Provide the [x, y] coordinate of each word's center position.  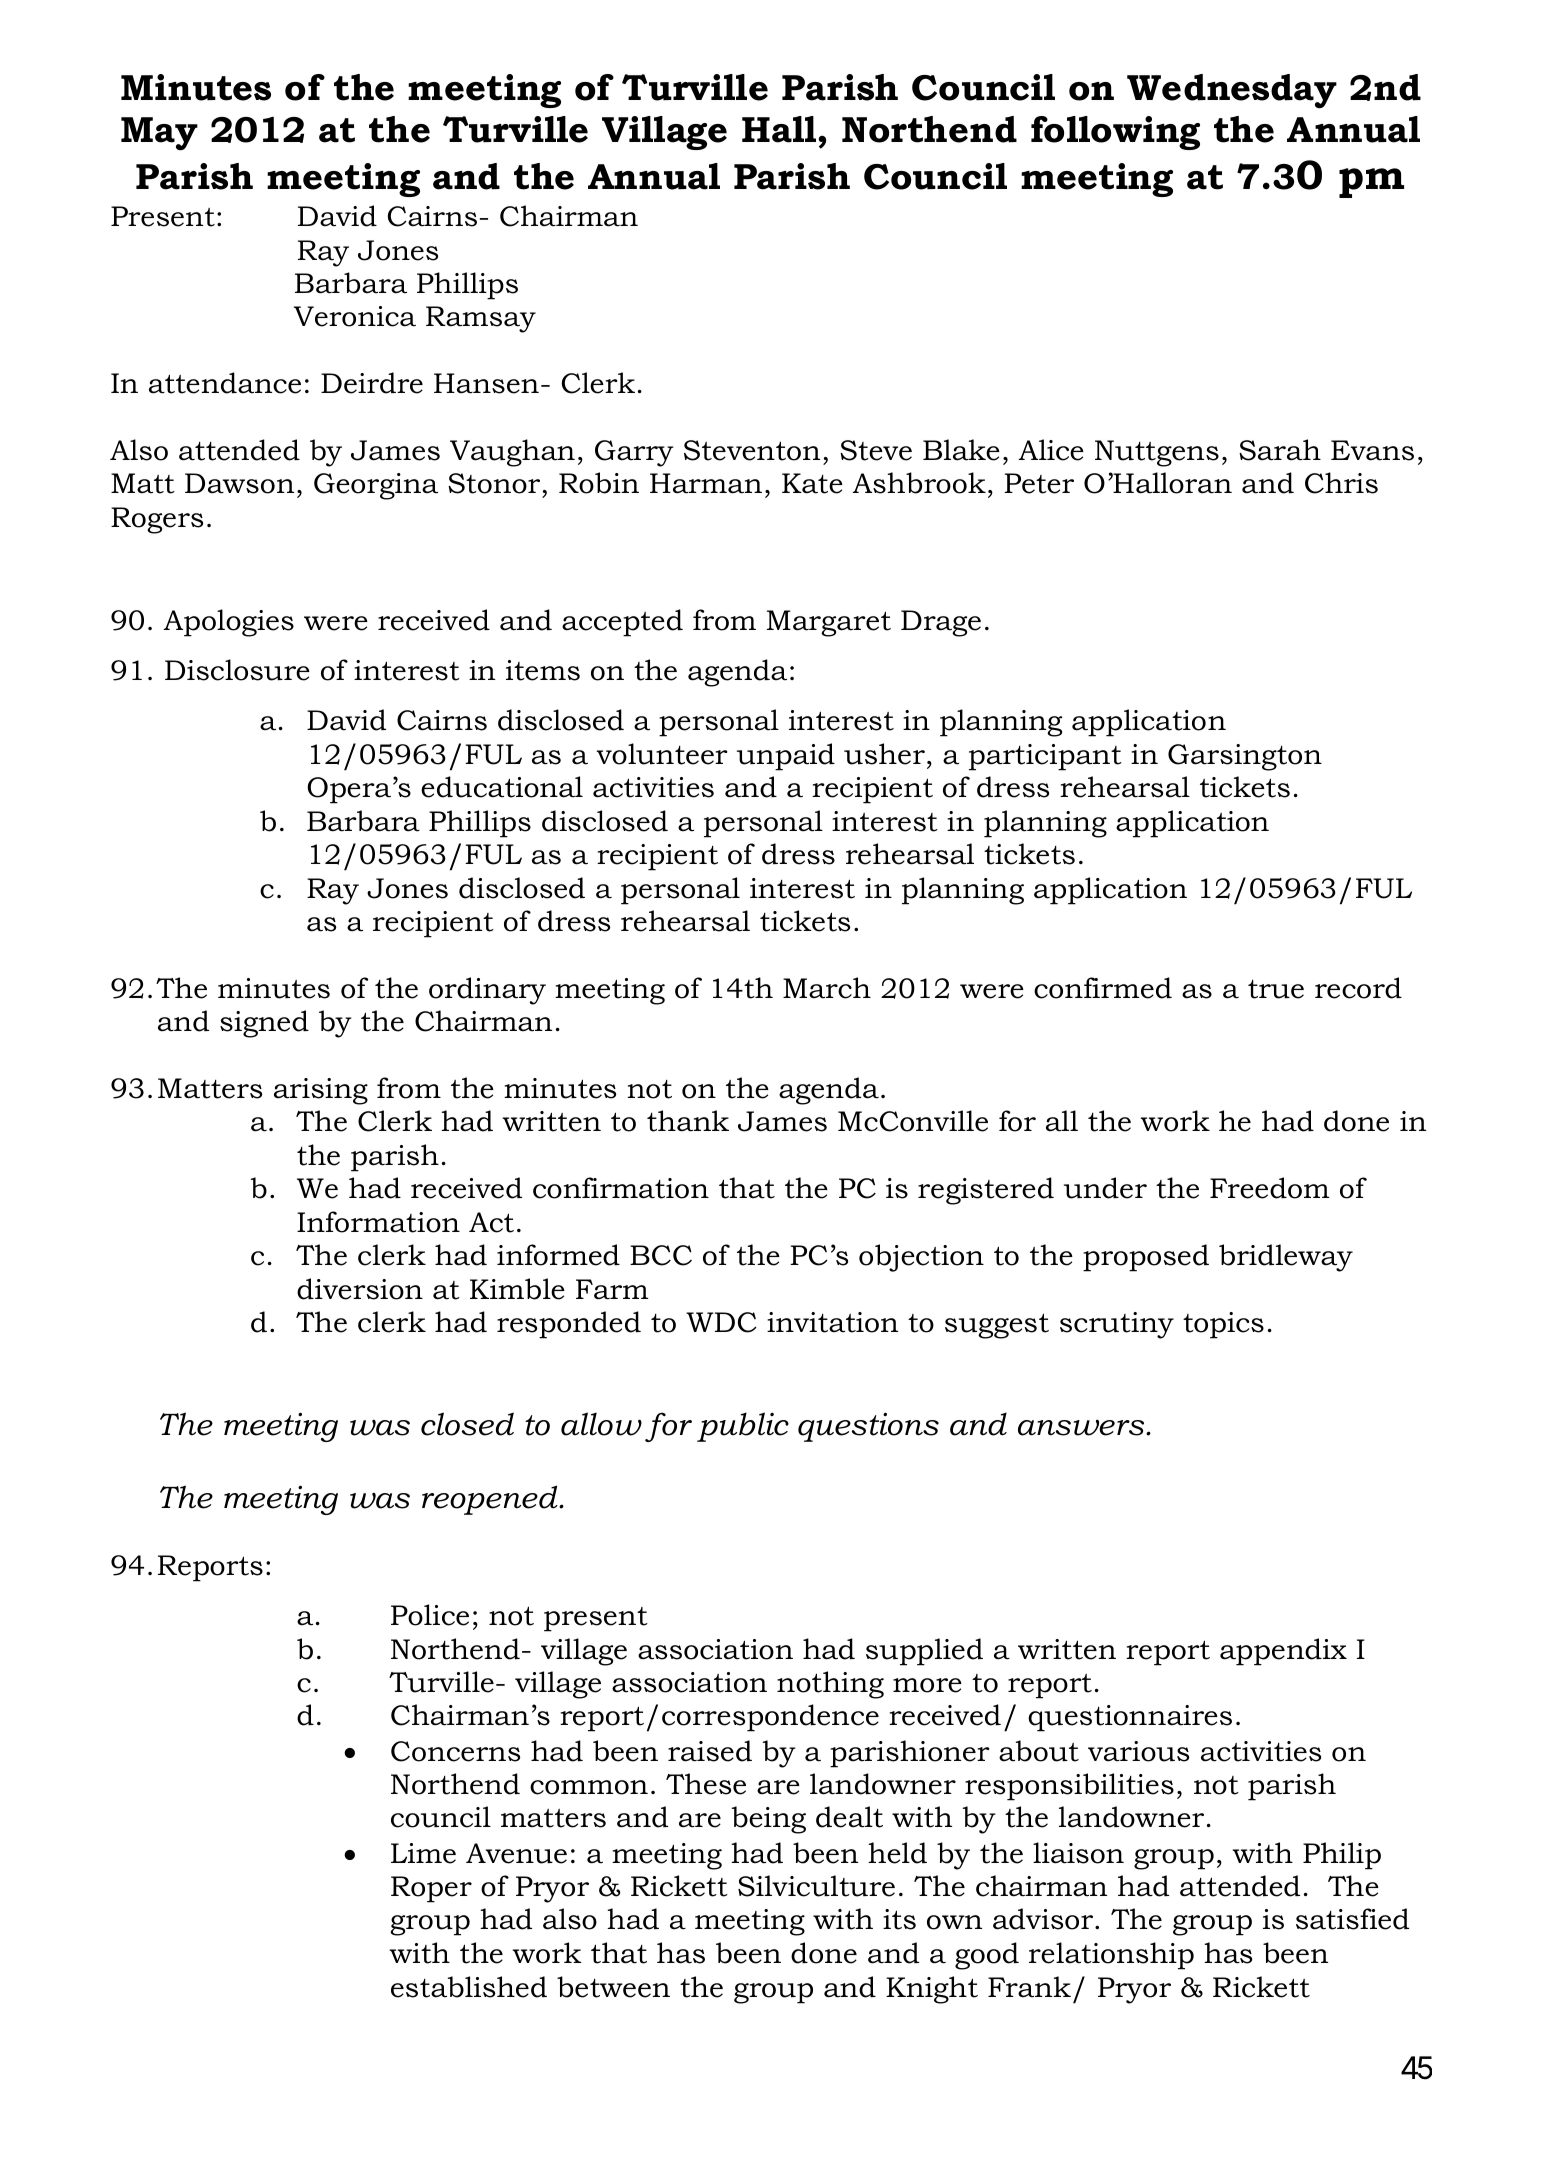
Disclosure [237, 670]
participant [1045, 757]
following [1115, 133]
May [159, 134]
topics [1223, 1325]
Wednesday [1232, 91]
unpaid [786, 757]
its [899, 1919]
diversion [360, 1289]
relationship [1111, 1956]
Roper [431, 1889]
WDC [721, 1322]
